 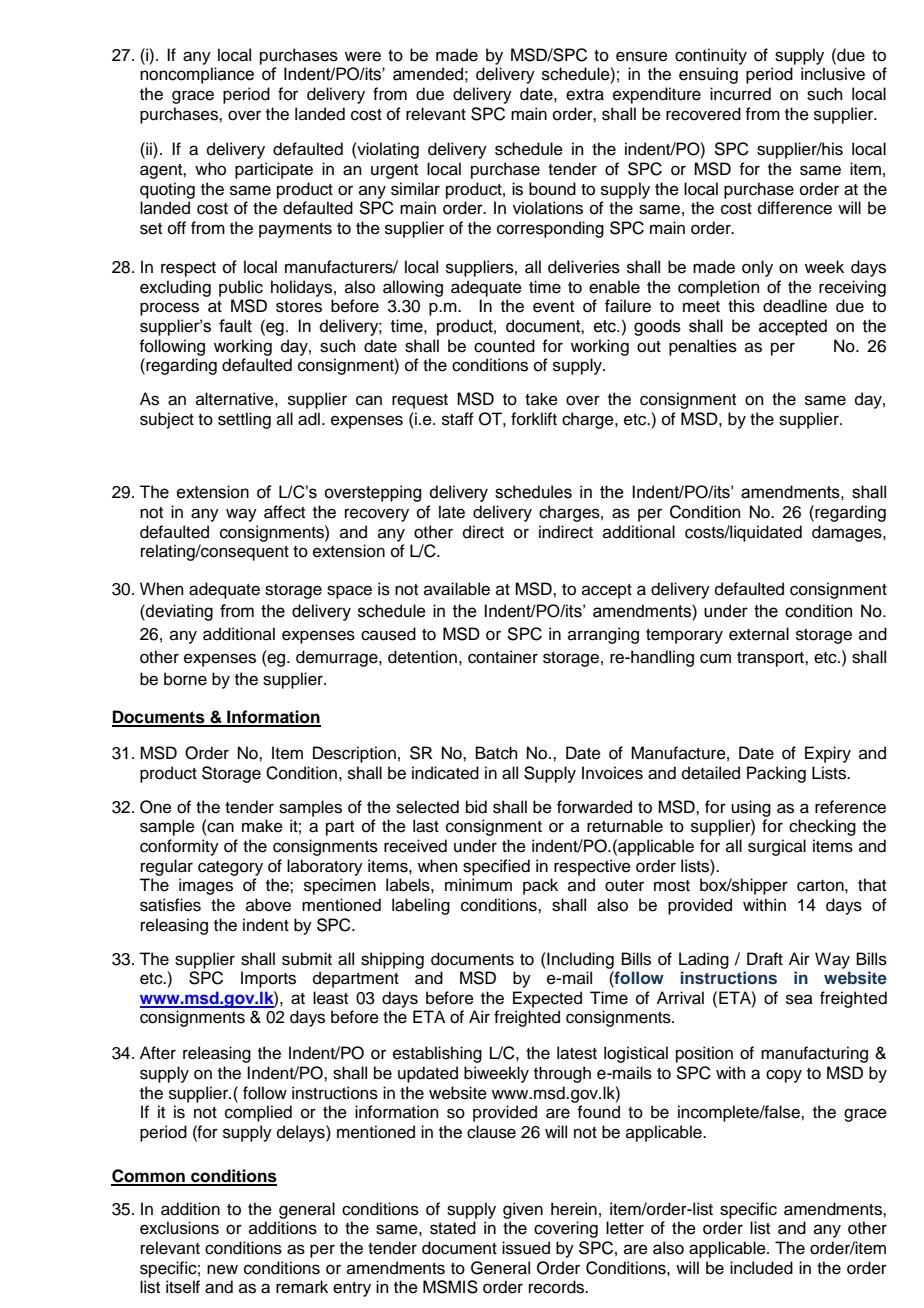 I want to click on issued, so click(x=526, y=1248).
